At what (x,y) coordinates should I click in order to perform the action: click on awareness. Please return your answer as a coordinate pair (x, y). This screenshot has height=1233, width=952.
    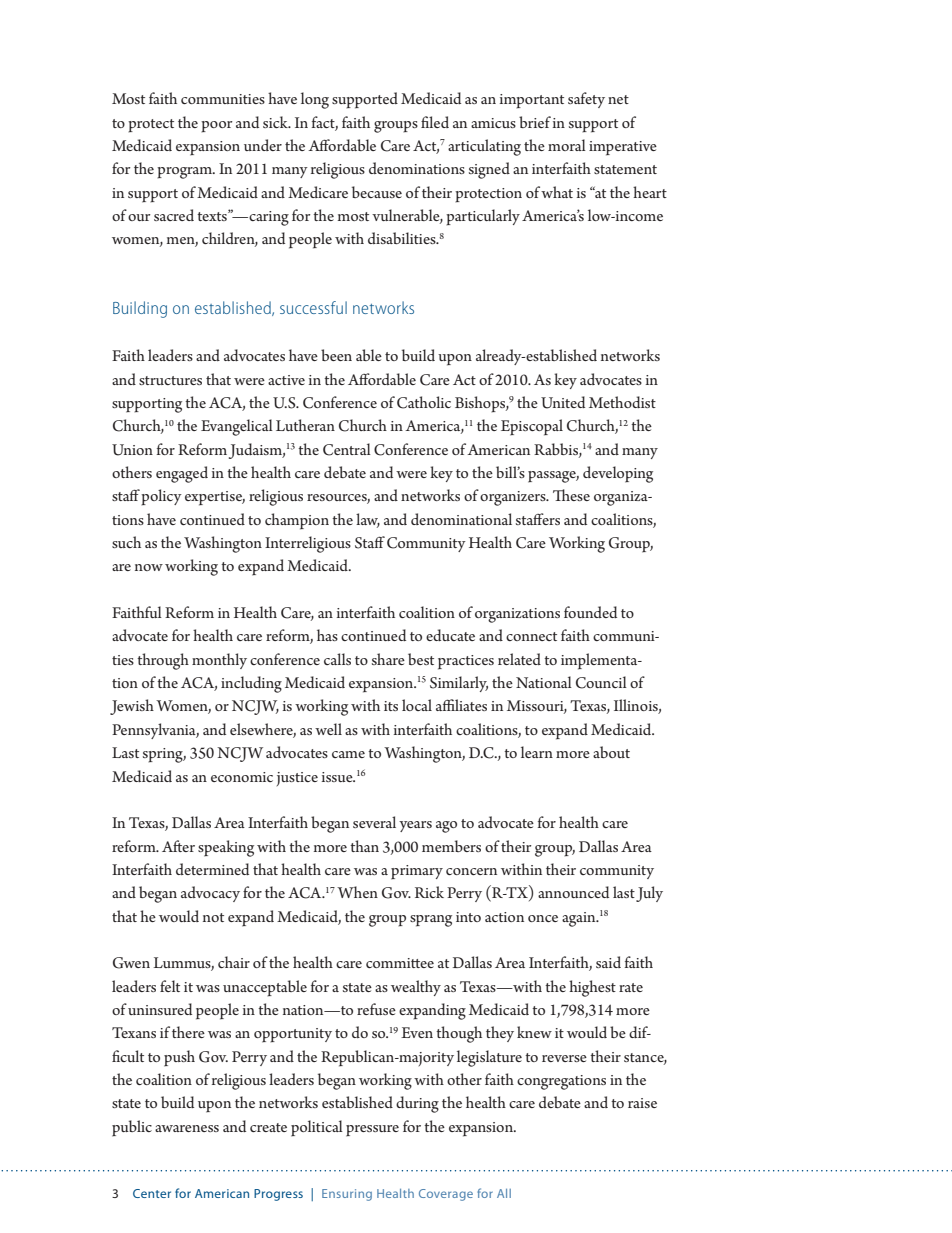
    Looking at the image, I should click on (187, 1128).
